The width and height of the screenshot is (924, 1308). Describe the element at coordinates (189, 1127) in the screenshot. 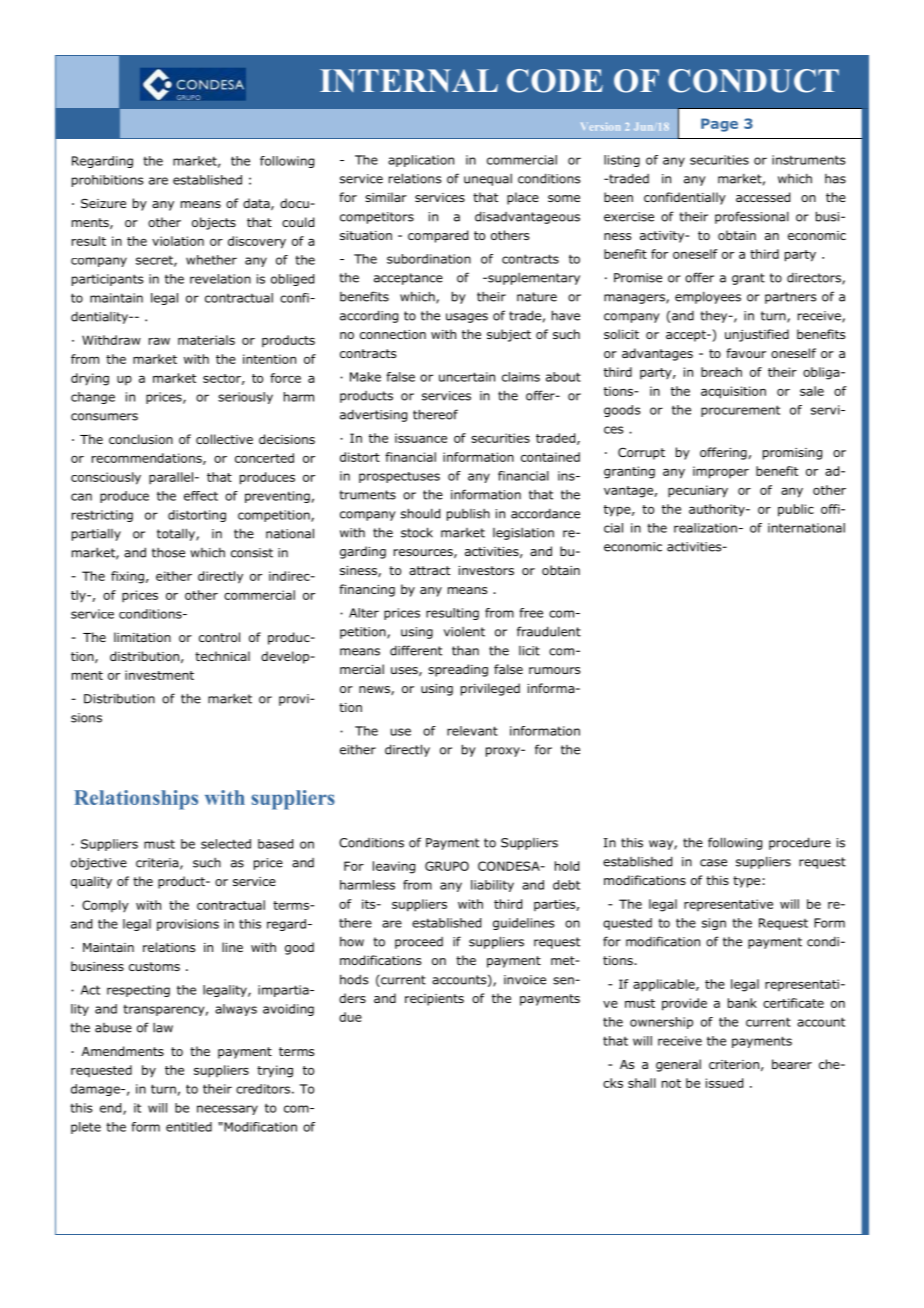

I see `entitled` at that location.
